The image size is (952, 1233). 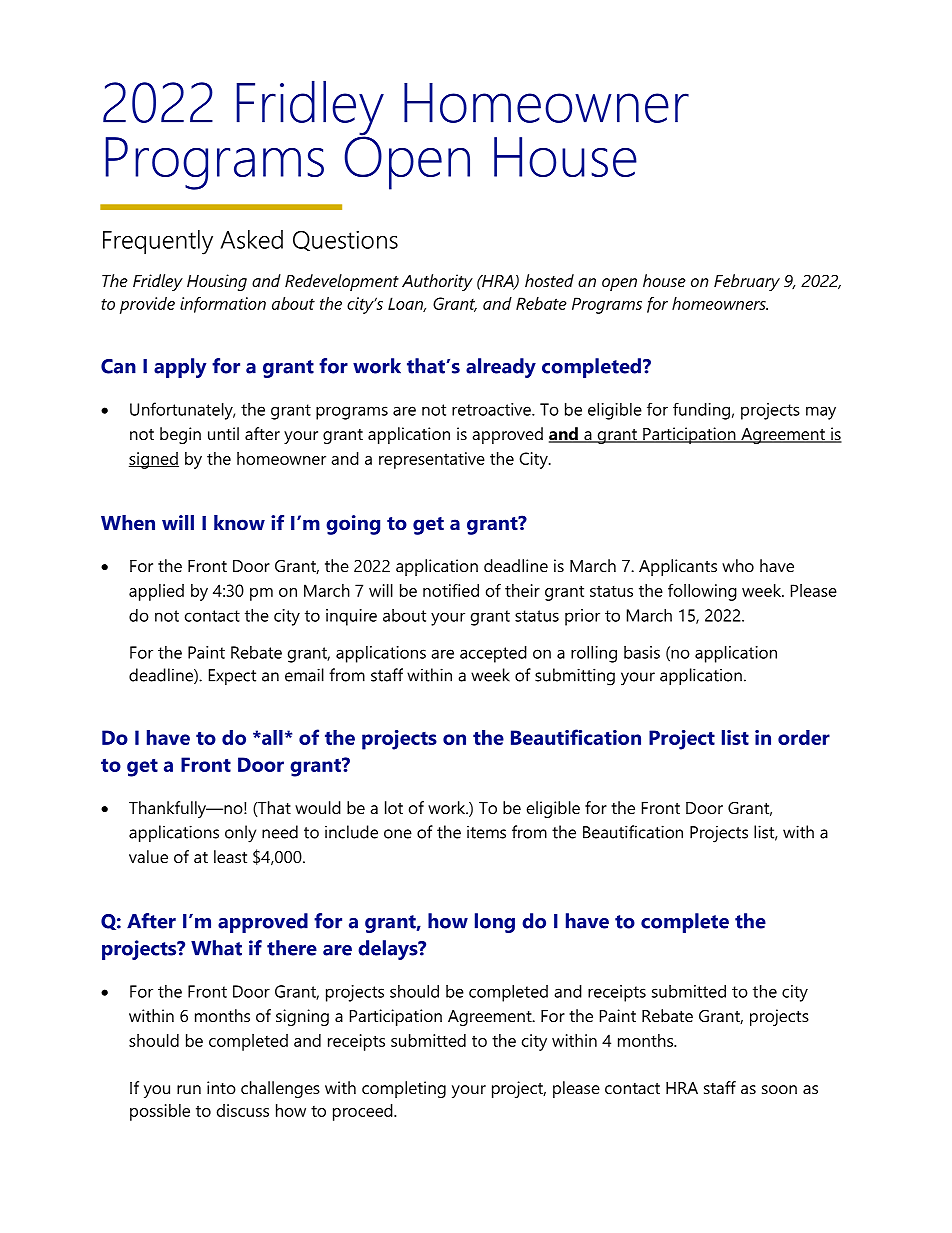 I want to click on soon, so click(x=779, y=1089).
